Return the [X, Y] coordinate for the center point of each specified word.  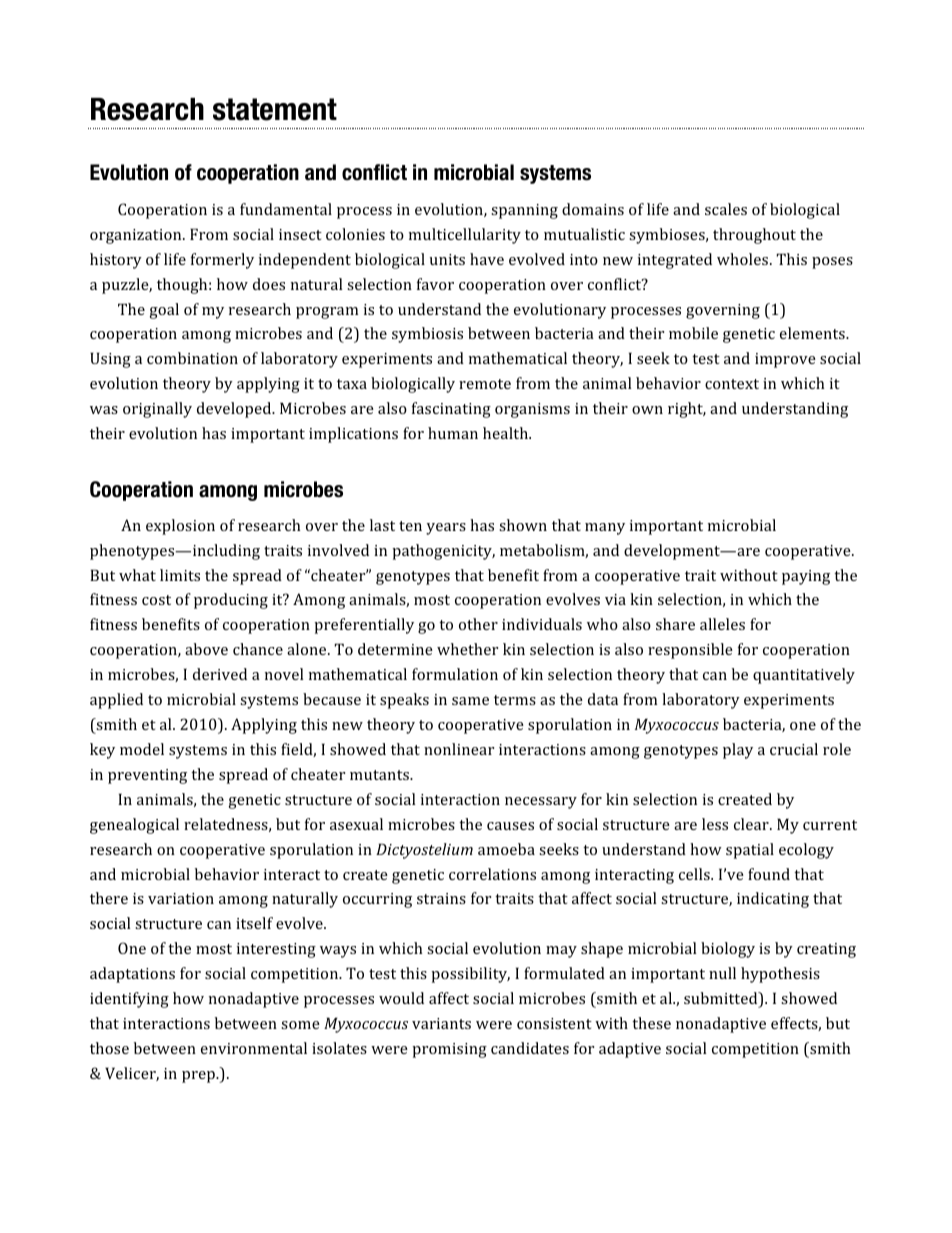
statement [275, 109]
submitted [722, 999]
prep [199, 1077]
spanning [524, 211]
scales [726, 209]
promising [449, 1050]
